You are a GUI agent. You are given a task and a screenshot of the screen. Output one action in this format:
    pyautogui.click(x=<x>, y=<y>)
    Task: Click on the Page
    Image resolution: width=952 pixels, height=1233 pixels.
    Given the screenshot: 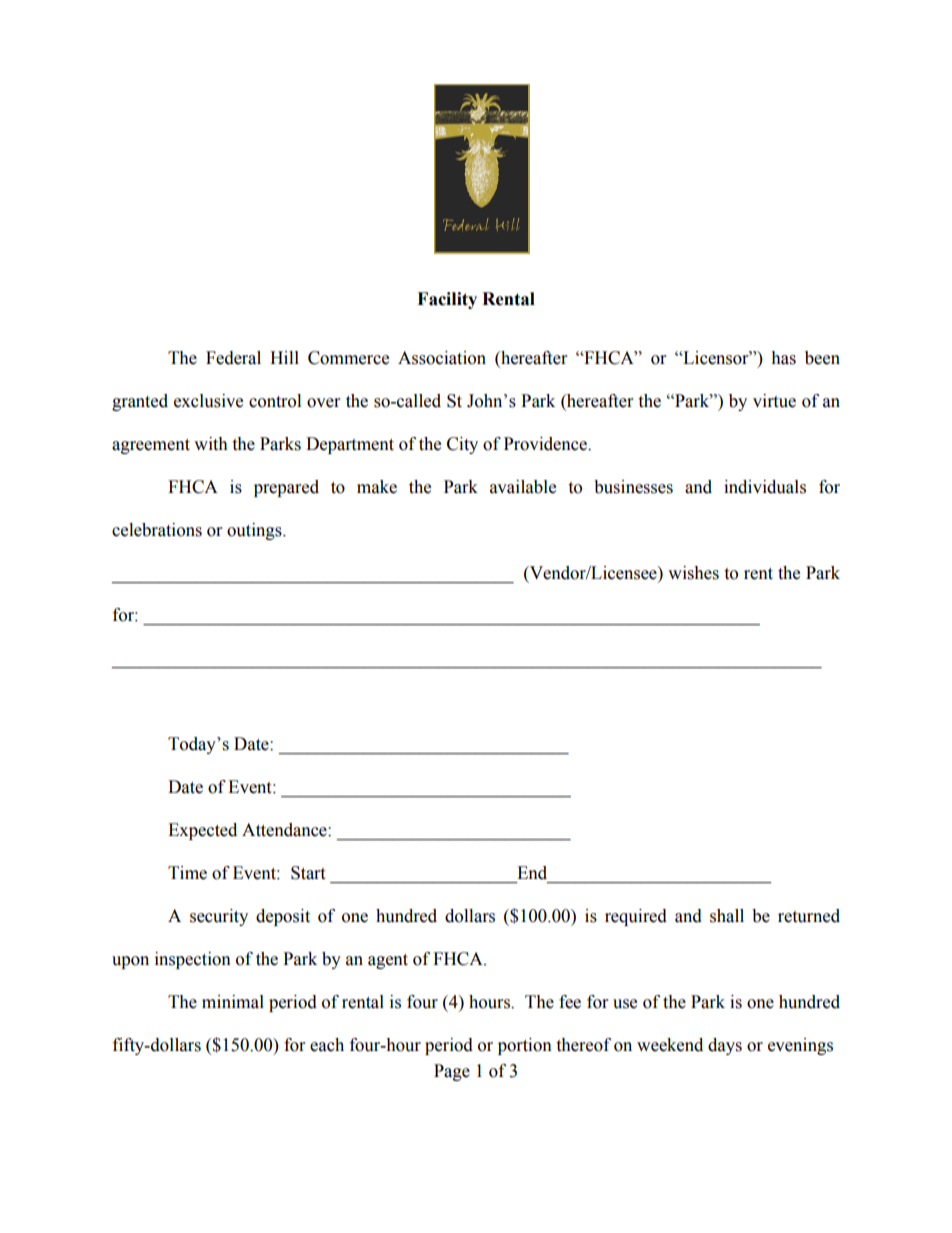 What is the action you would take?
    pyautogui.click(x=452, y=1072)
